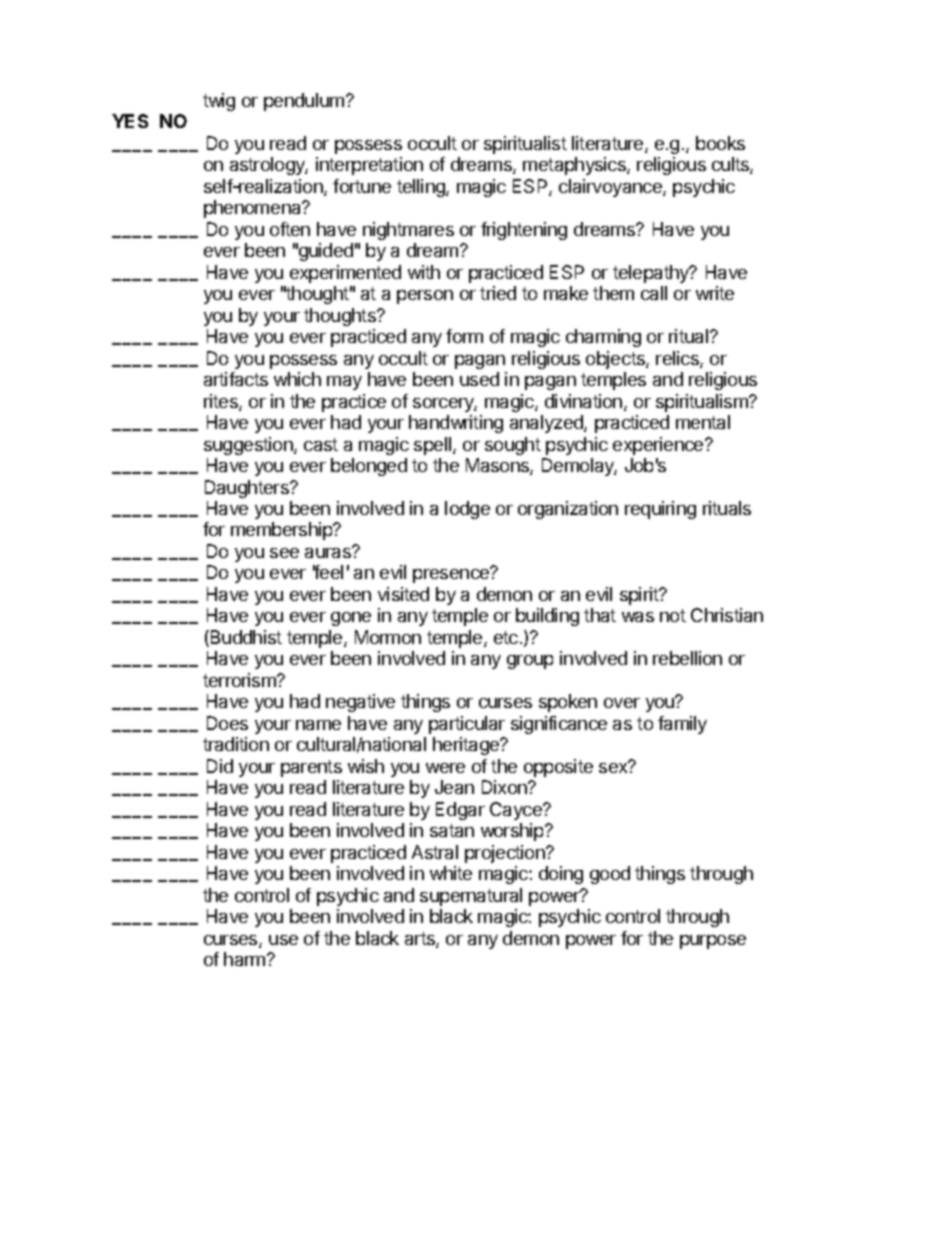 The image size is (952, 1233). I want to click on Daughters, so click(248, 489).
